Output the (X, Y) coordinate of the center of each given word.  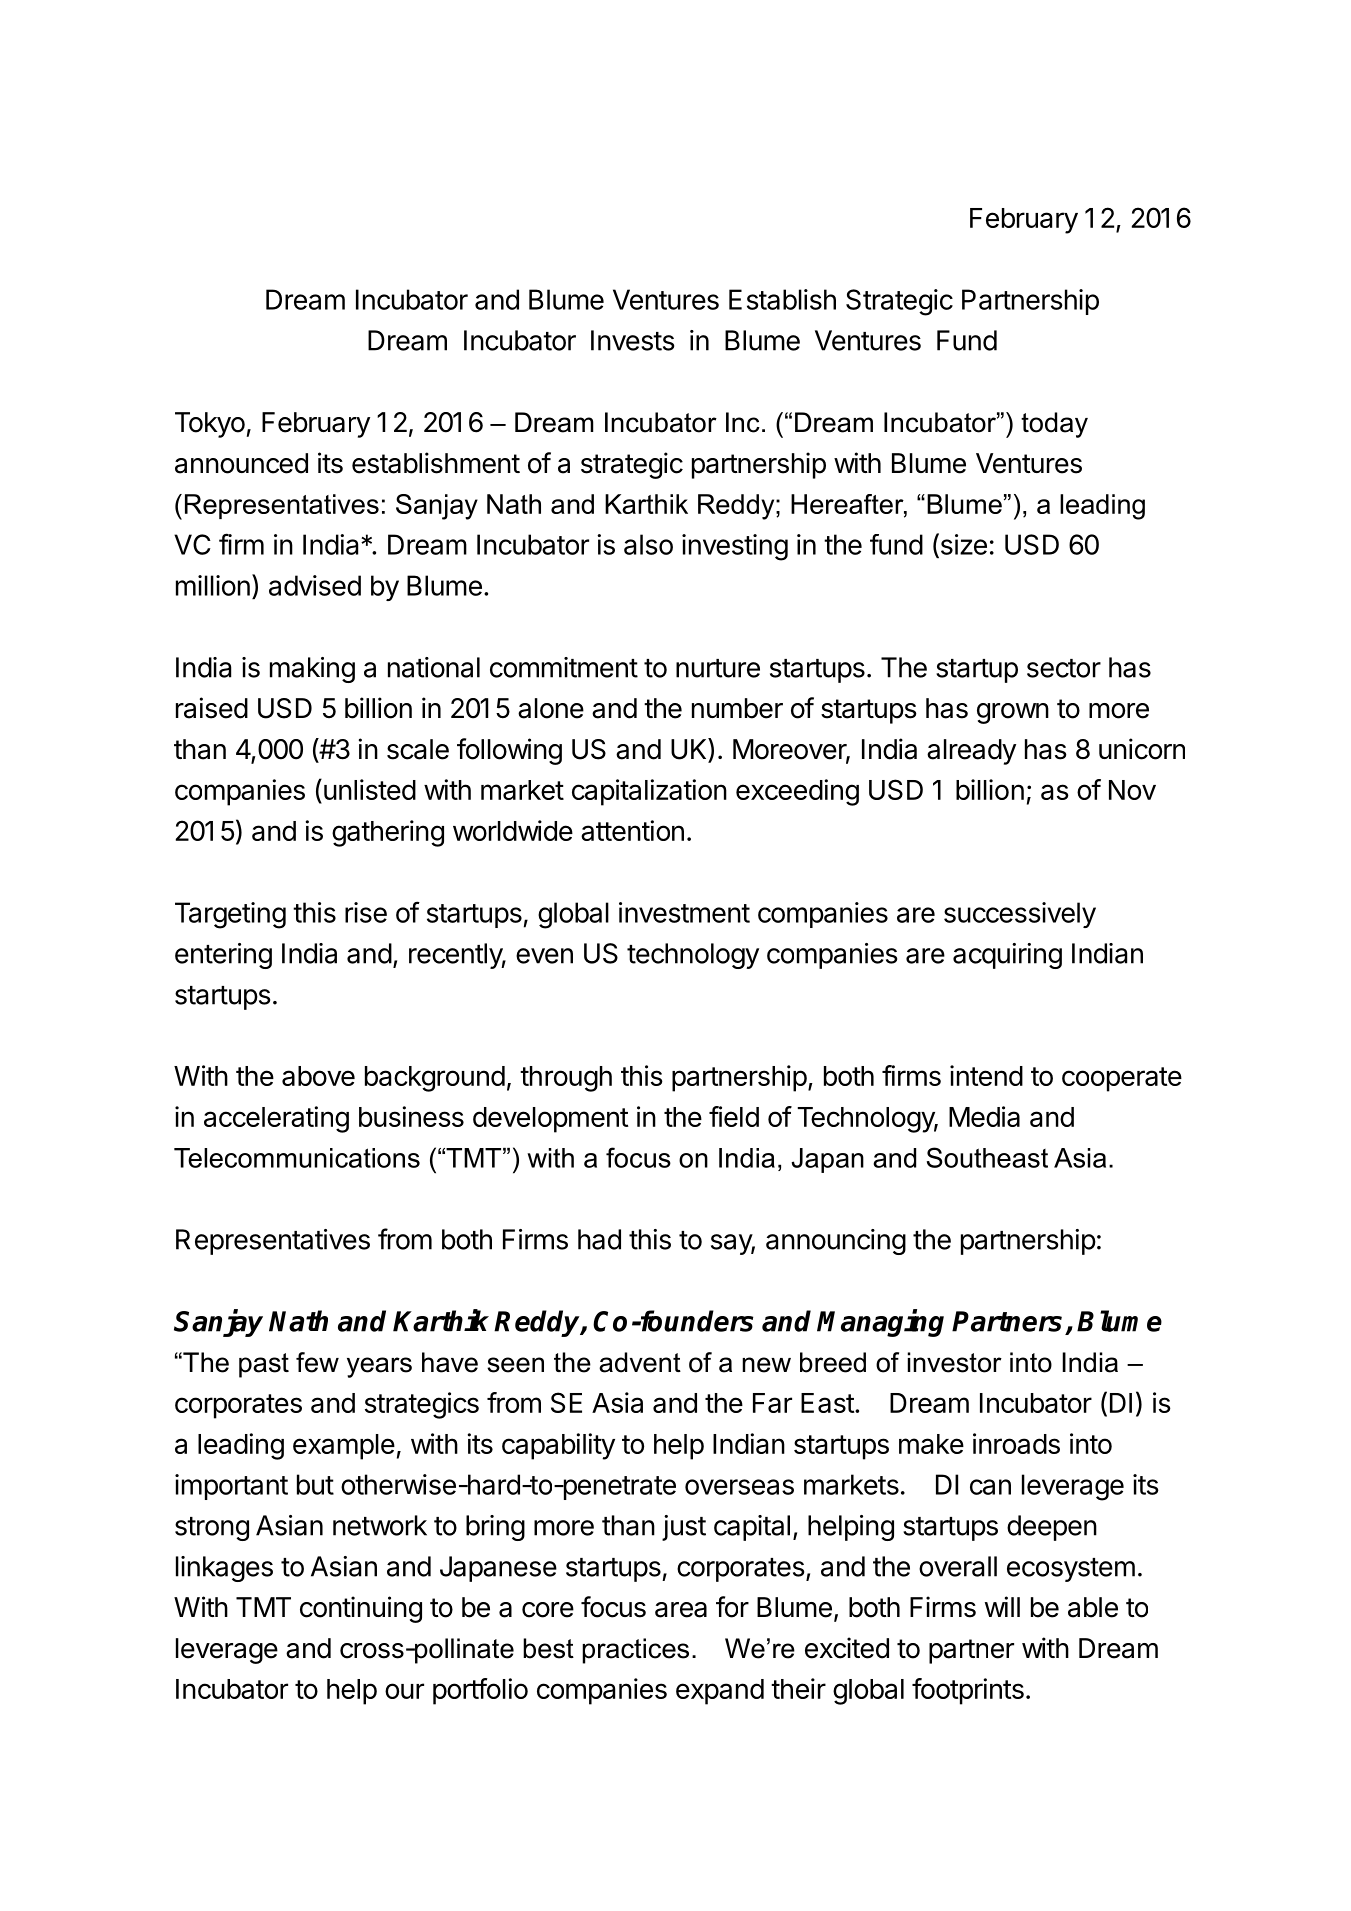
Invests (632, 340)
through (566, 1079)
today (1054, 425)
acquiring (1007, 956)
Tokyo (210, 425)
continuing (361, 1609)
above (318, 1076)
